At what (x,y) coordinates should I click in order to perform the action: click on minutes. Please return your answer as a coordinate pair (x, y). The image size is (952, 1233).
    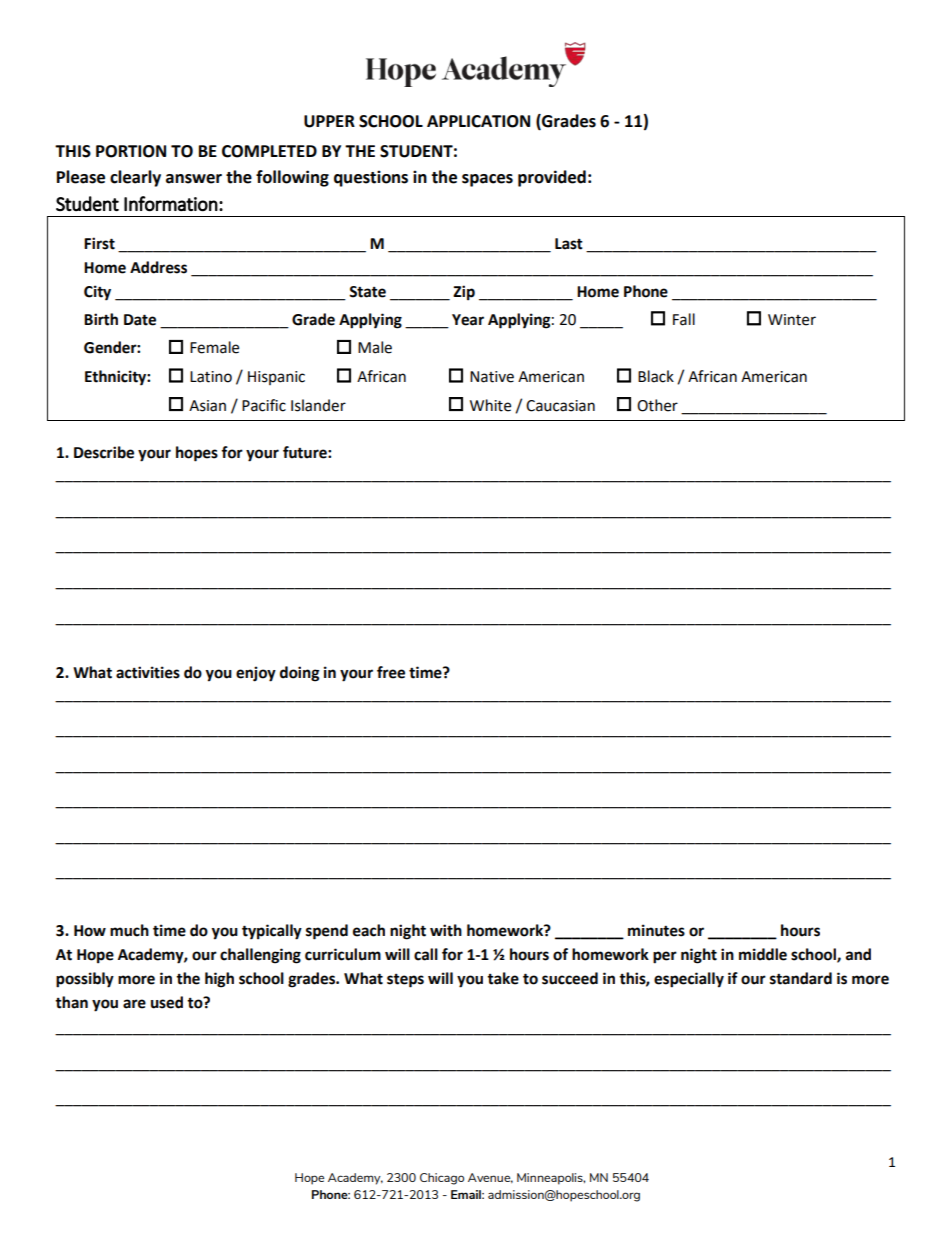
    Looking at the image, I should click on (656, 930).
